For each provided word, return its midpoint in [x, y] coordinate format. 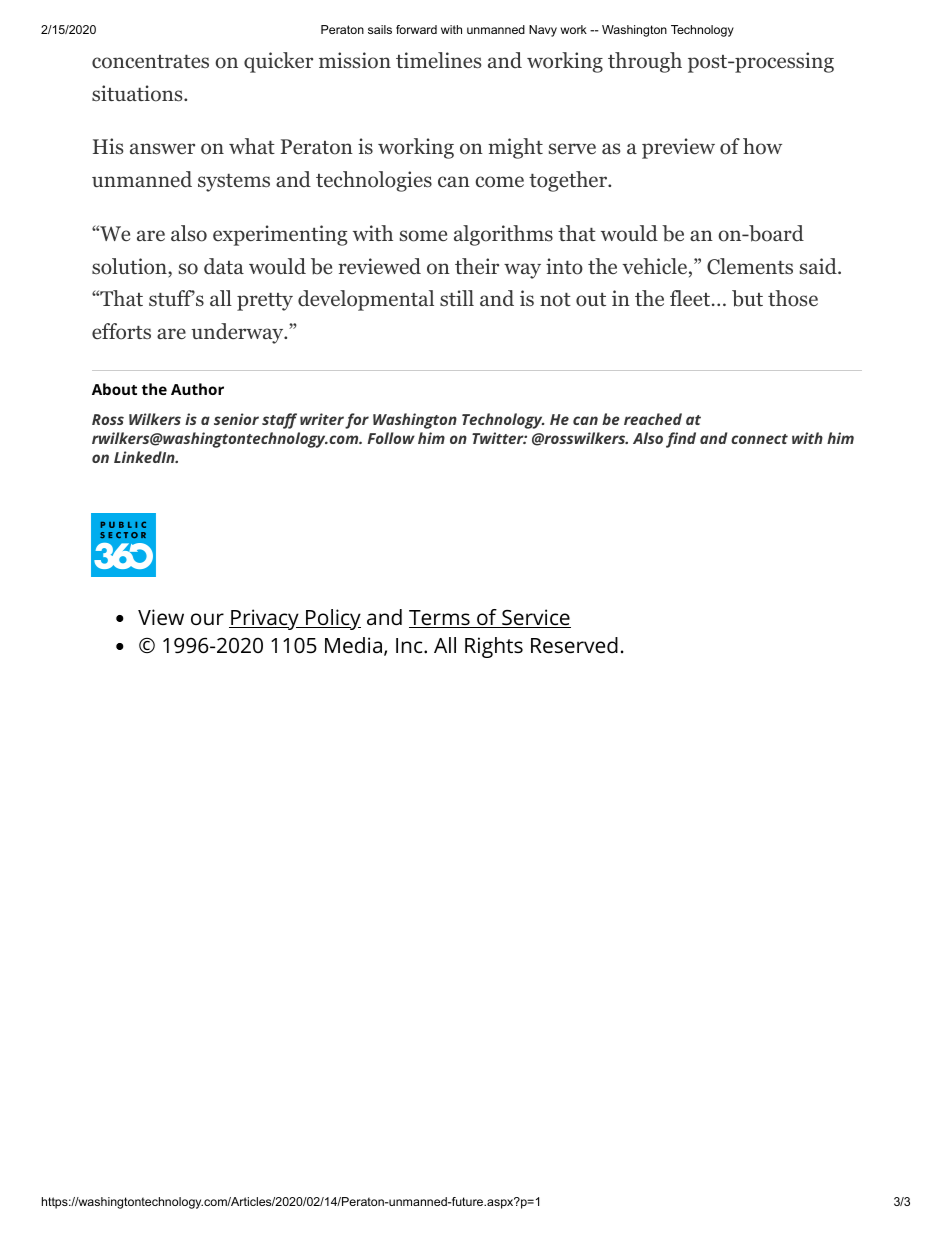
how [762, 146]
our [207, 619]
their [477, 266]
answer [162, 148]
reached [653, 419]
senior [236, 419]
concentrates [150, 62]
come [500, 182]
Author [197, 389]
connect [759, 439]
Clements [750, 266]
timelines [438, 60]
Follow [391, 438]
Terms [440, 619]
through [645, 62]
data [224, 266]
